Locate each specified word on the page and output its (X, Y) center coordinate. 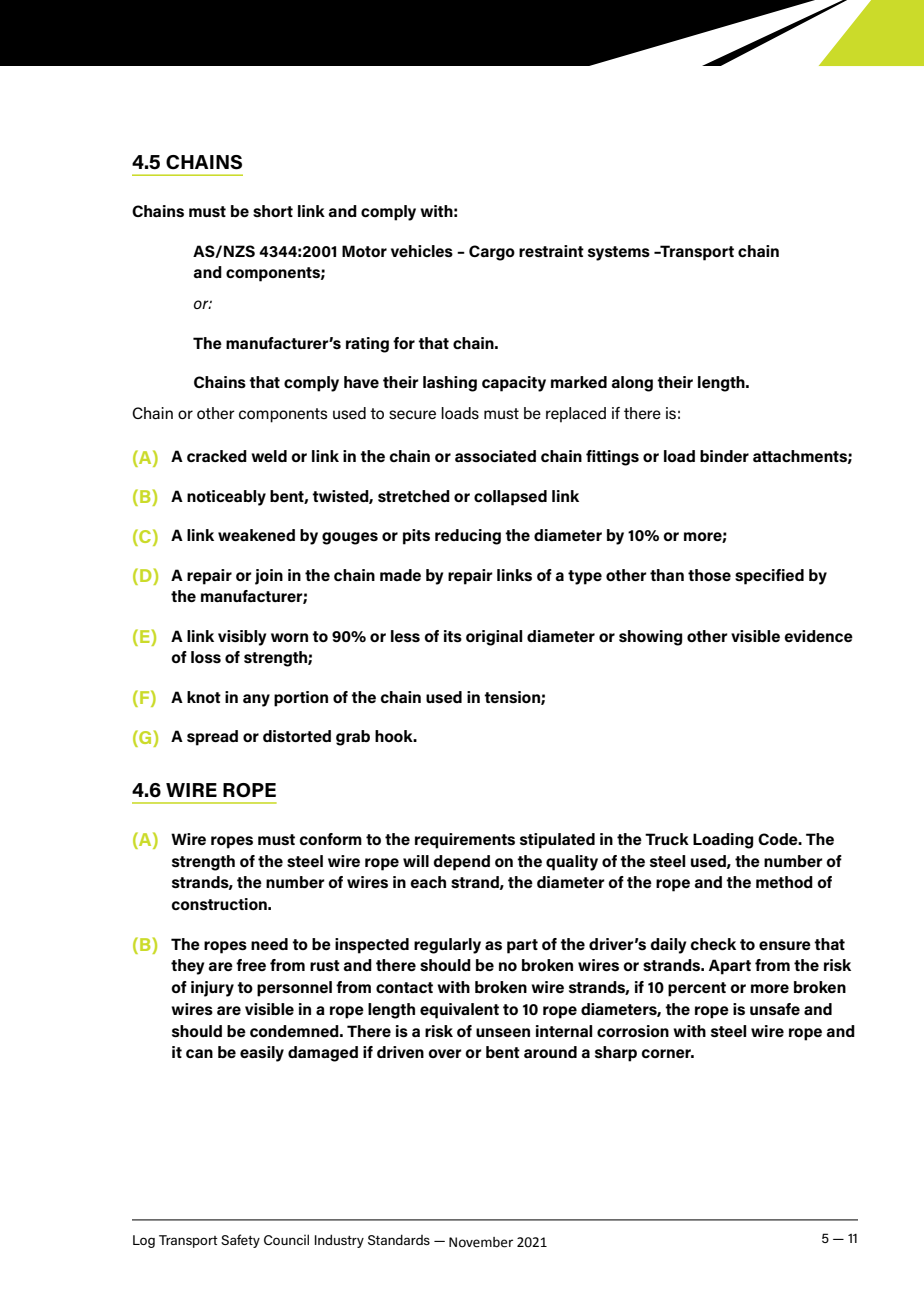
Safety (240, 1241)
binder (724, 456)
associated (495, 456)
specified (769, 577)
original (494, 638)
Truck (667, 839)
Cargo (492, 253)
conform (331, 839)
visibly (242, 638)
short (273, 211)
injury (212, 989)
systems (619, 253)
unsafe (775, 1009)
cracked (217, 456)
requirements (465, 841)
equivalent (459, 1011)
